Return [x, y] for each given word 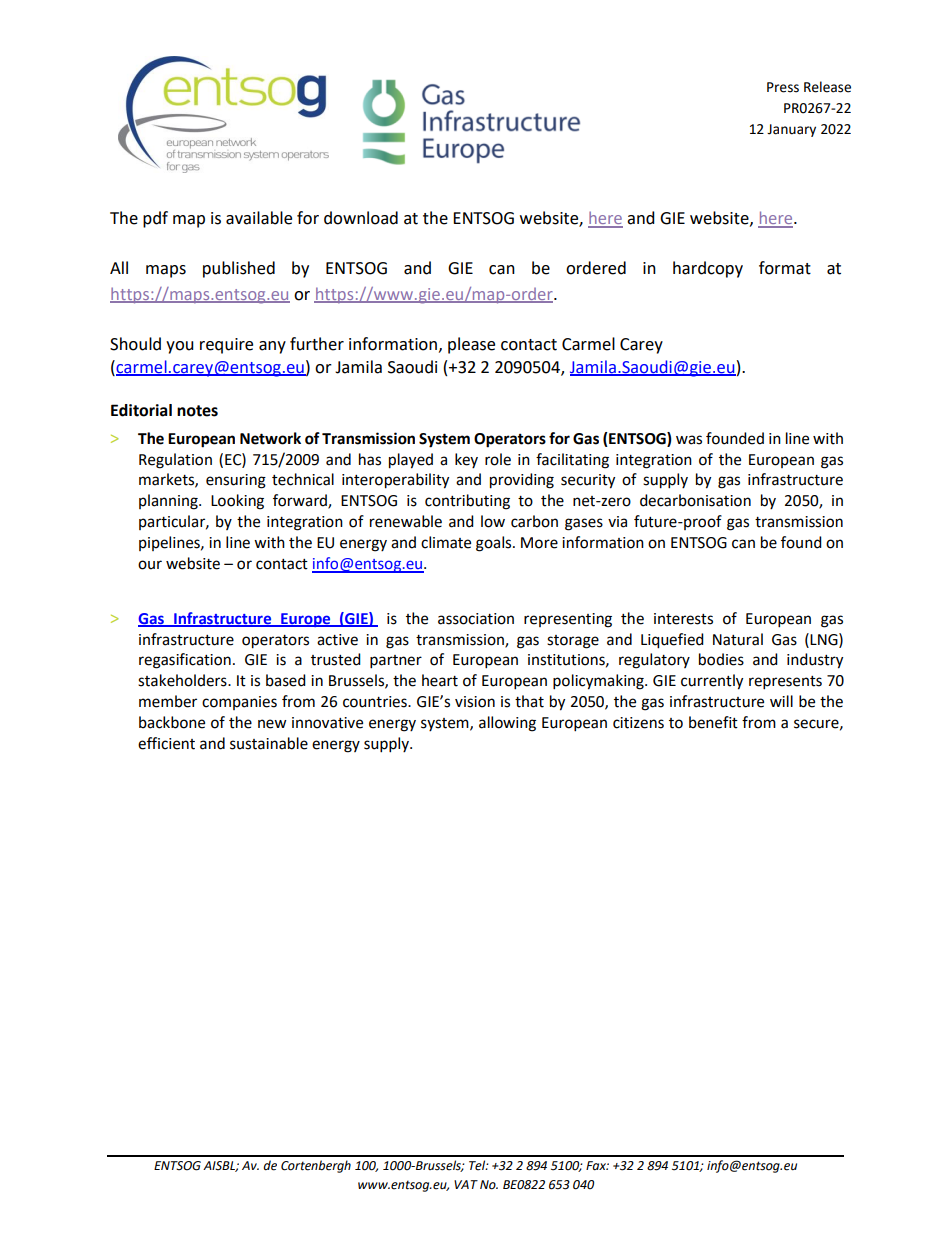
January [791, 130]
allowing [507, 724]
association [476, 619]
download [361, 218]
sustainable [269, 743]
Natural [738, 639]
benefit [713, 722]
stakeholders [183, 680]
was [689, 440]
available [259, 218]
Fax [597, 1165]
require [226, 346]
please [471, 345]
